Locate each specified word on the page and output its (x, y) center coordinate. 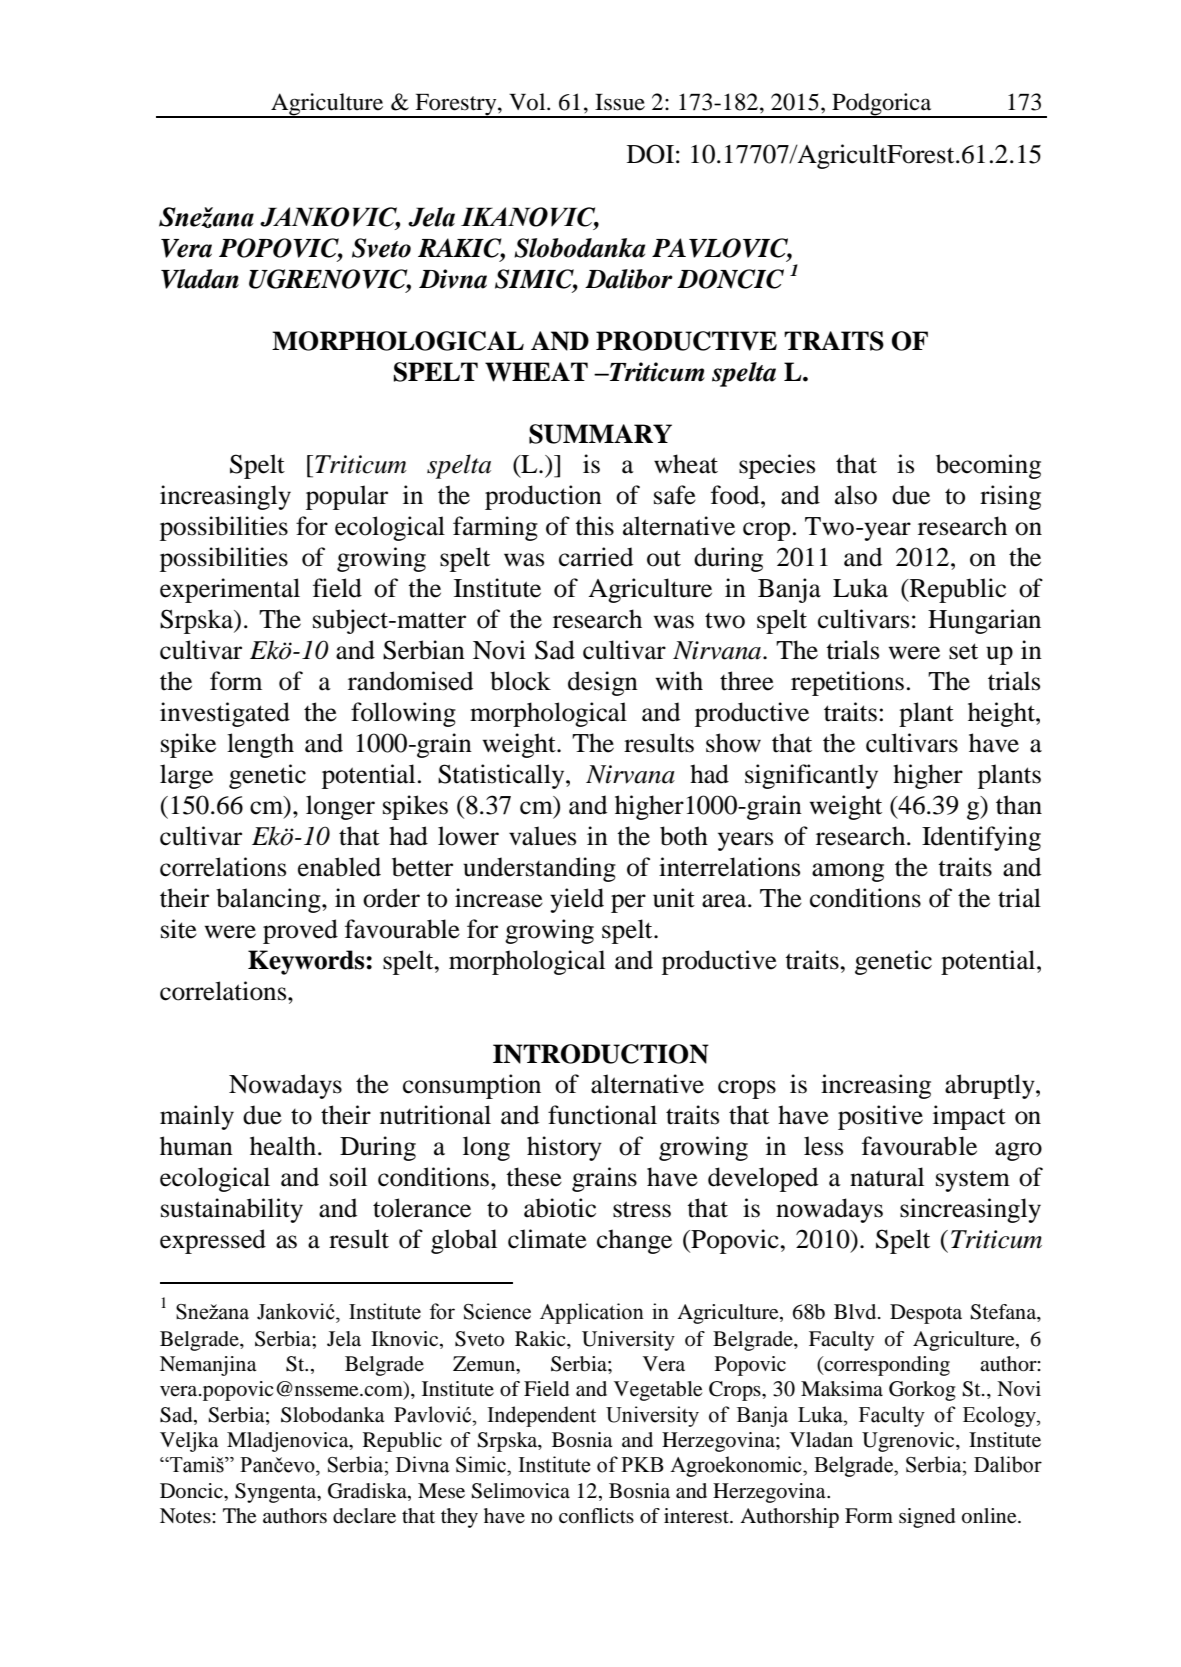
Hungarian (984, 621)
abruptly (991, 1086)
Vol (528, 102)
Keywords (307, 962)
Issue (620, 102)
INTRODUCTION (601, 1054)
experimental (230, 590)
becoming (988, 466)
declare (364, 1516)
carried (596, 557)
